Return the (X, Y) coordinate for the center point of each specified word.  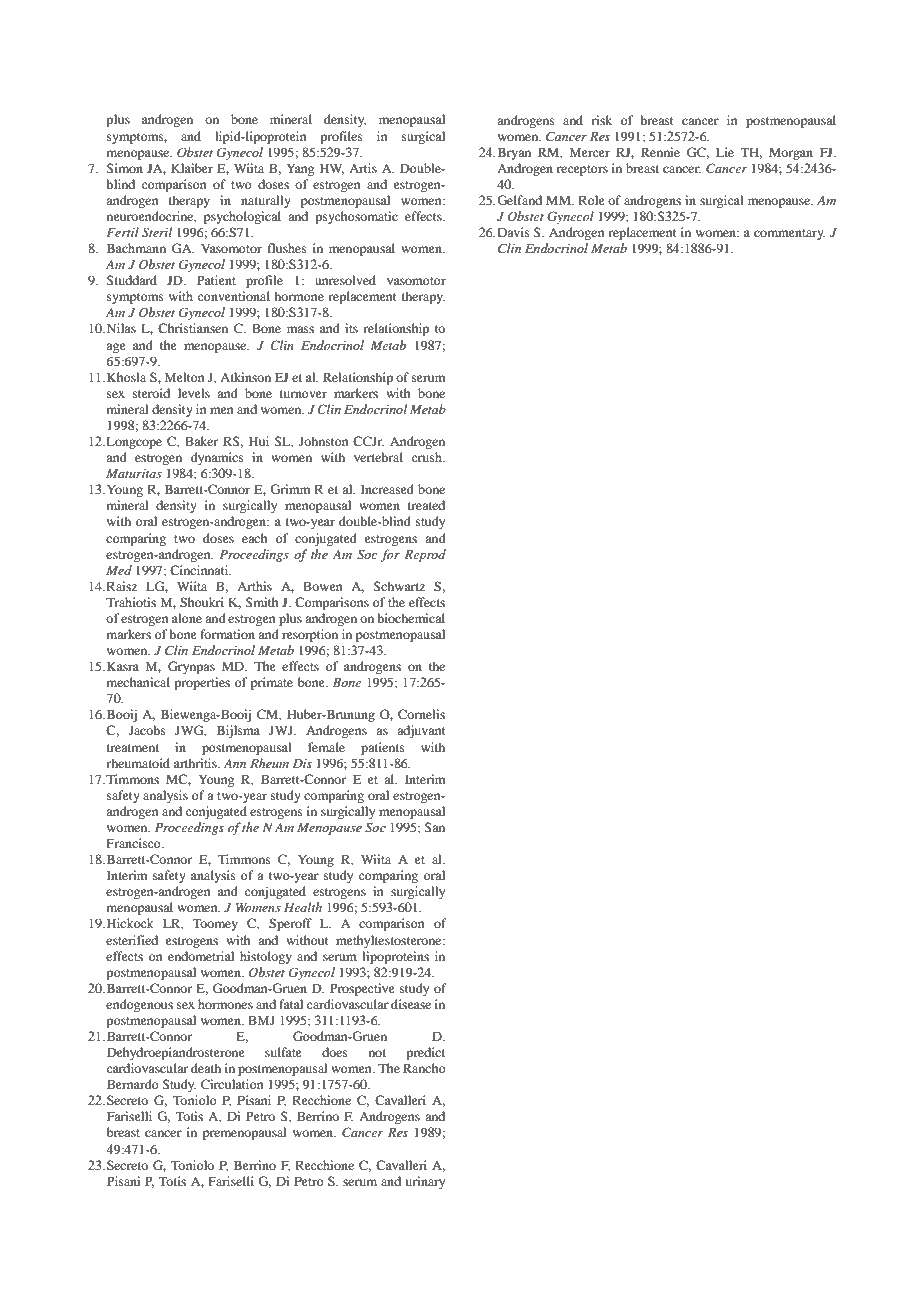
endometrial (201, 956)
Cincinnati (200, 570)
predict (425, 1053)
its (351, 328)
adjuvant (421, 731)
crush (428, 457)
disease (411, 1004)
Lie (725, 152)
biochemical (411, 618)
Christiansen (193, 328)
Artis (363, 168)
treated (426, 505)
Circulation (232, 1084)
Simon (124, 168)
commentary (790, 234)
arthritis (196, 763)
